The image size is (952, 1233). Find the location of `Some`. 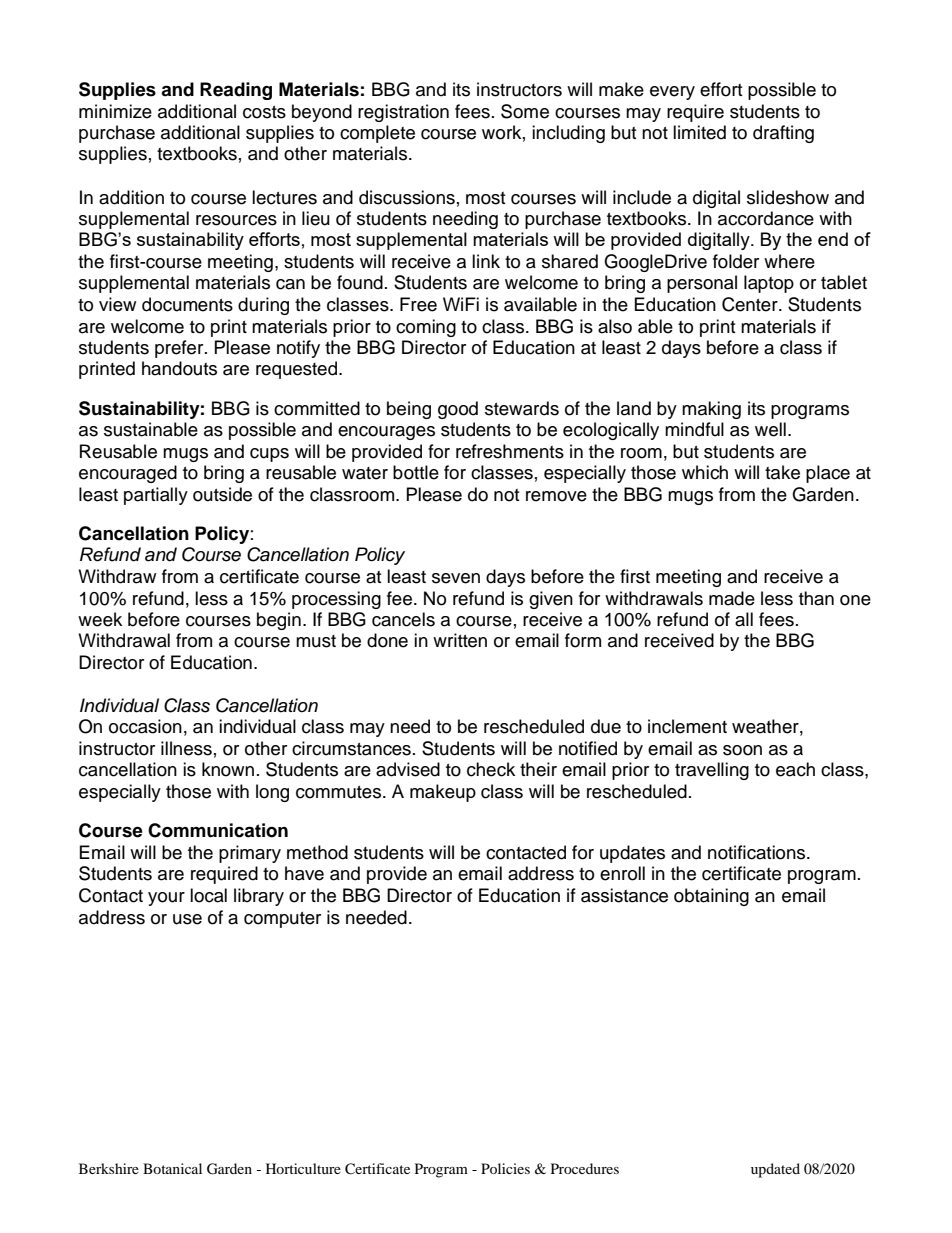

Some is located at coordinates (525, 111).
